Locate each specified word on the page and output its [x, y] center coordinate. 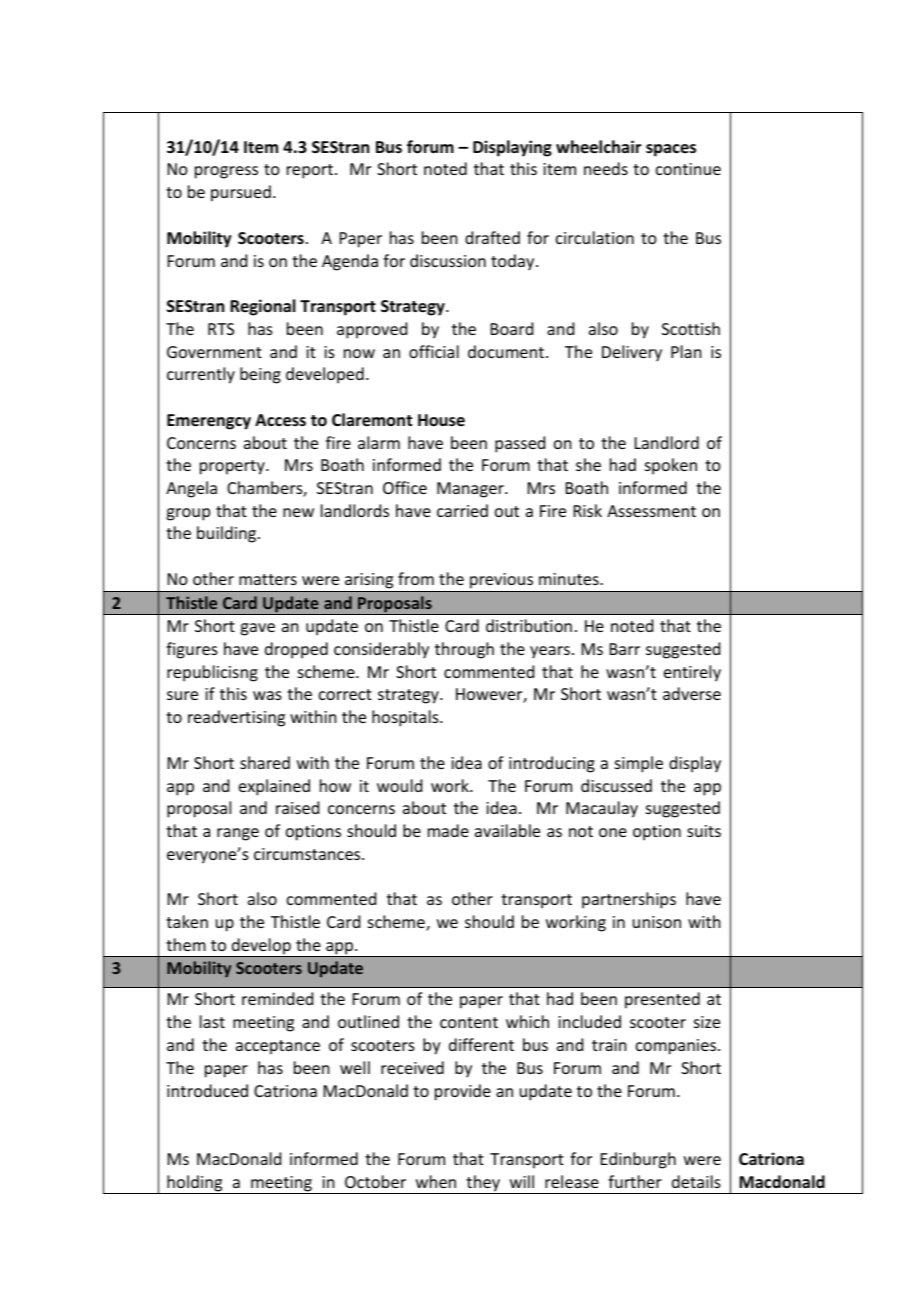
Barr [625, 649]
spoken [671, 466]
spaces [671, 150]
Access [280, 420]
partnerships [629, 900]
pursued [241, 193]
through [464, 650]
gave [257, 629]
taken [187, 921]
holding [195, 1184]
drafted [492, 237]
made [448, 830]
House [441, 420]
